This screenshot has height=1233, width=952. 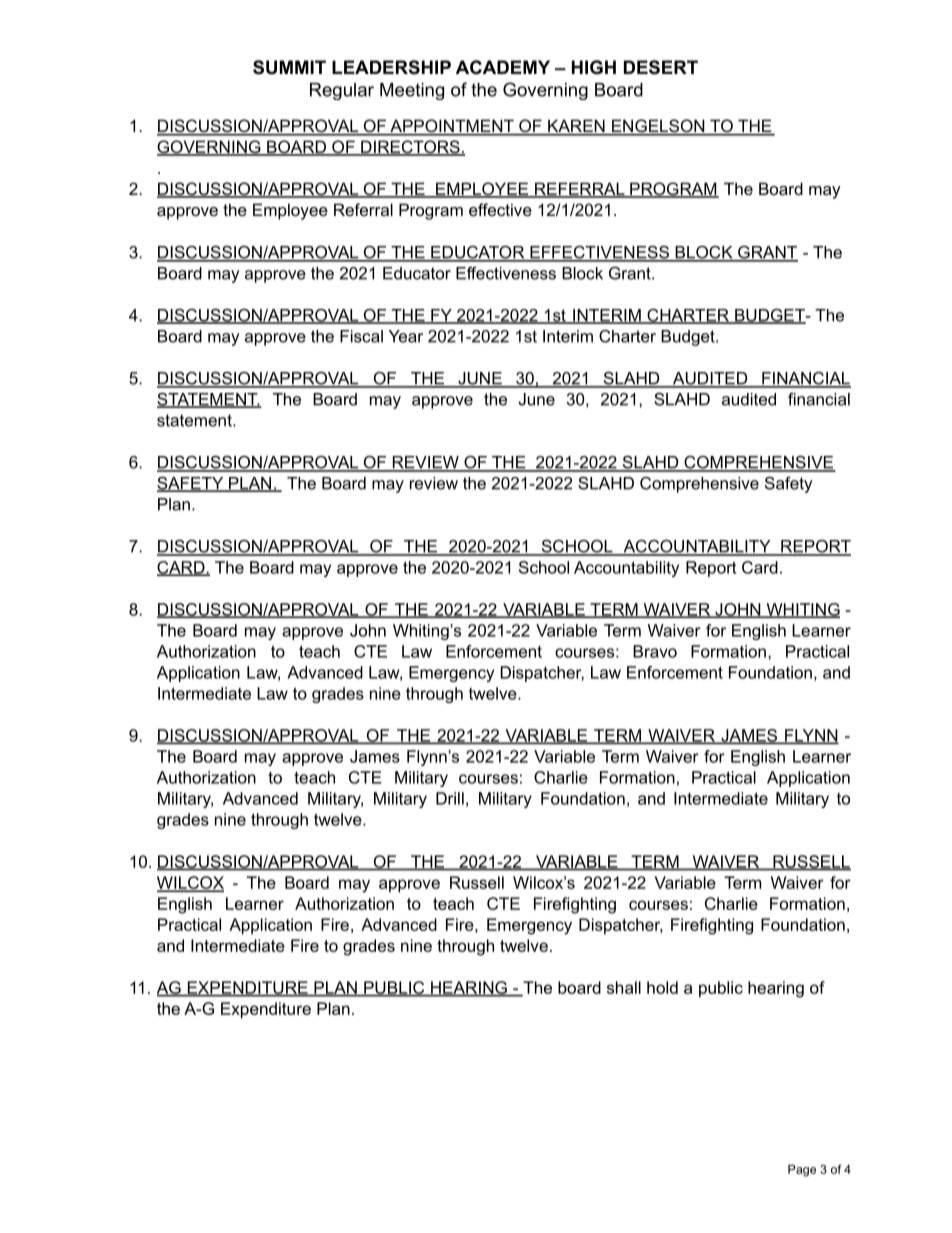 I want to click on Regular, so click(x=342, y=91).
